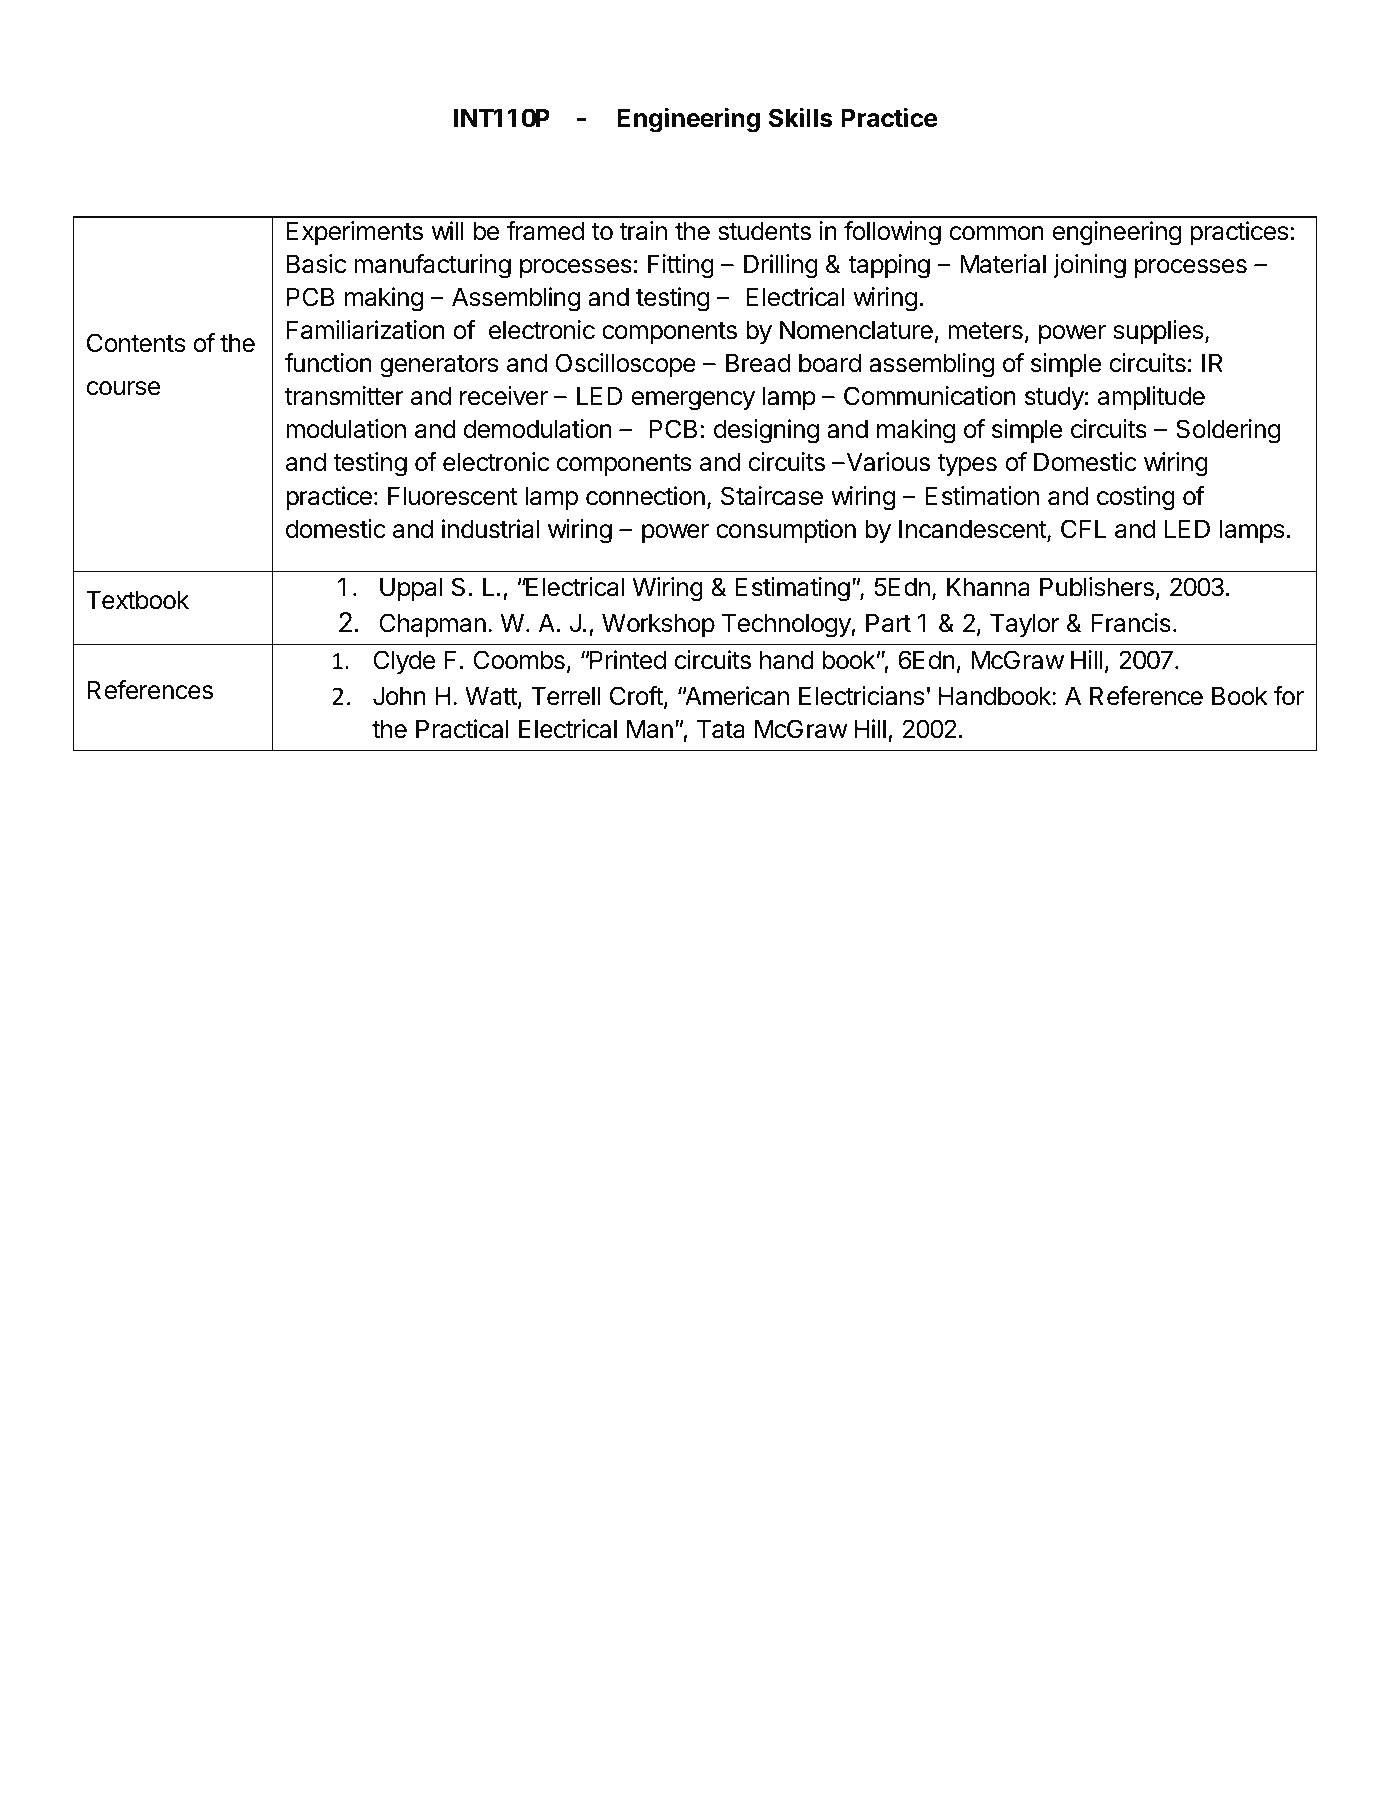 The height and width of the screenshot is (1799, 1390). I want to click on designing, so click(766, 431).
